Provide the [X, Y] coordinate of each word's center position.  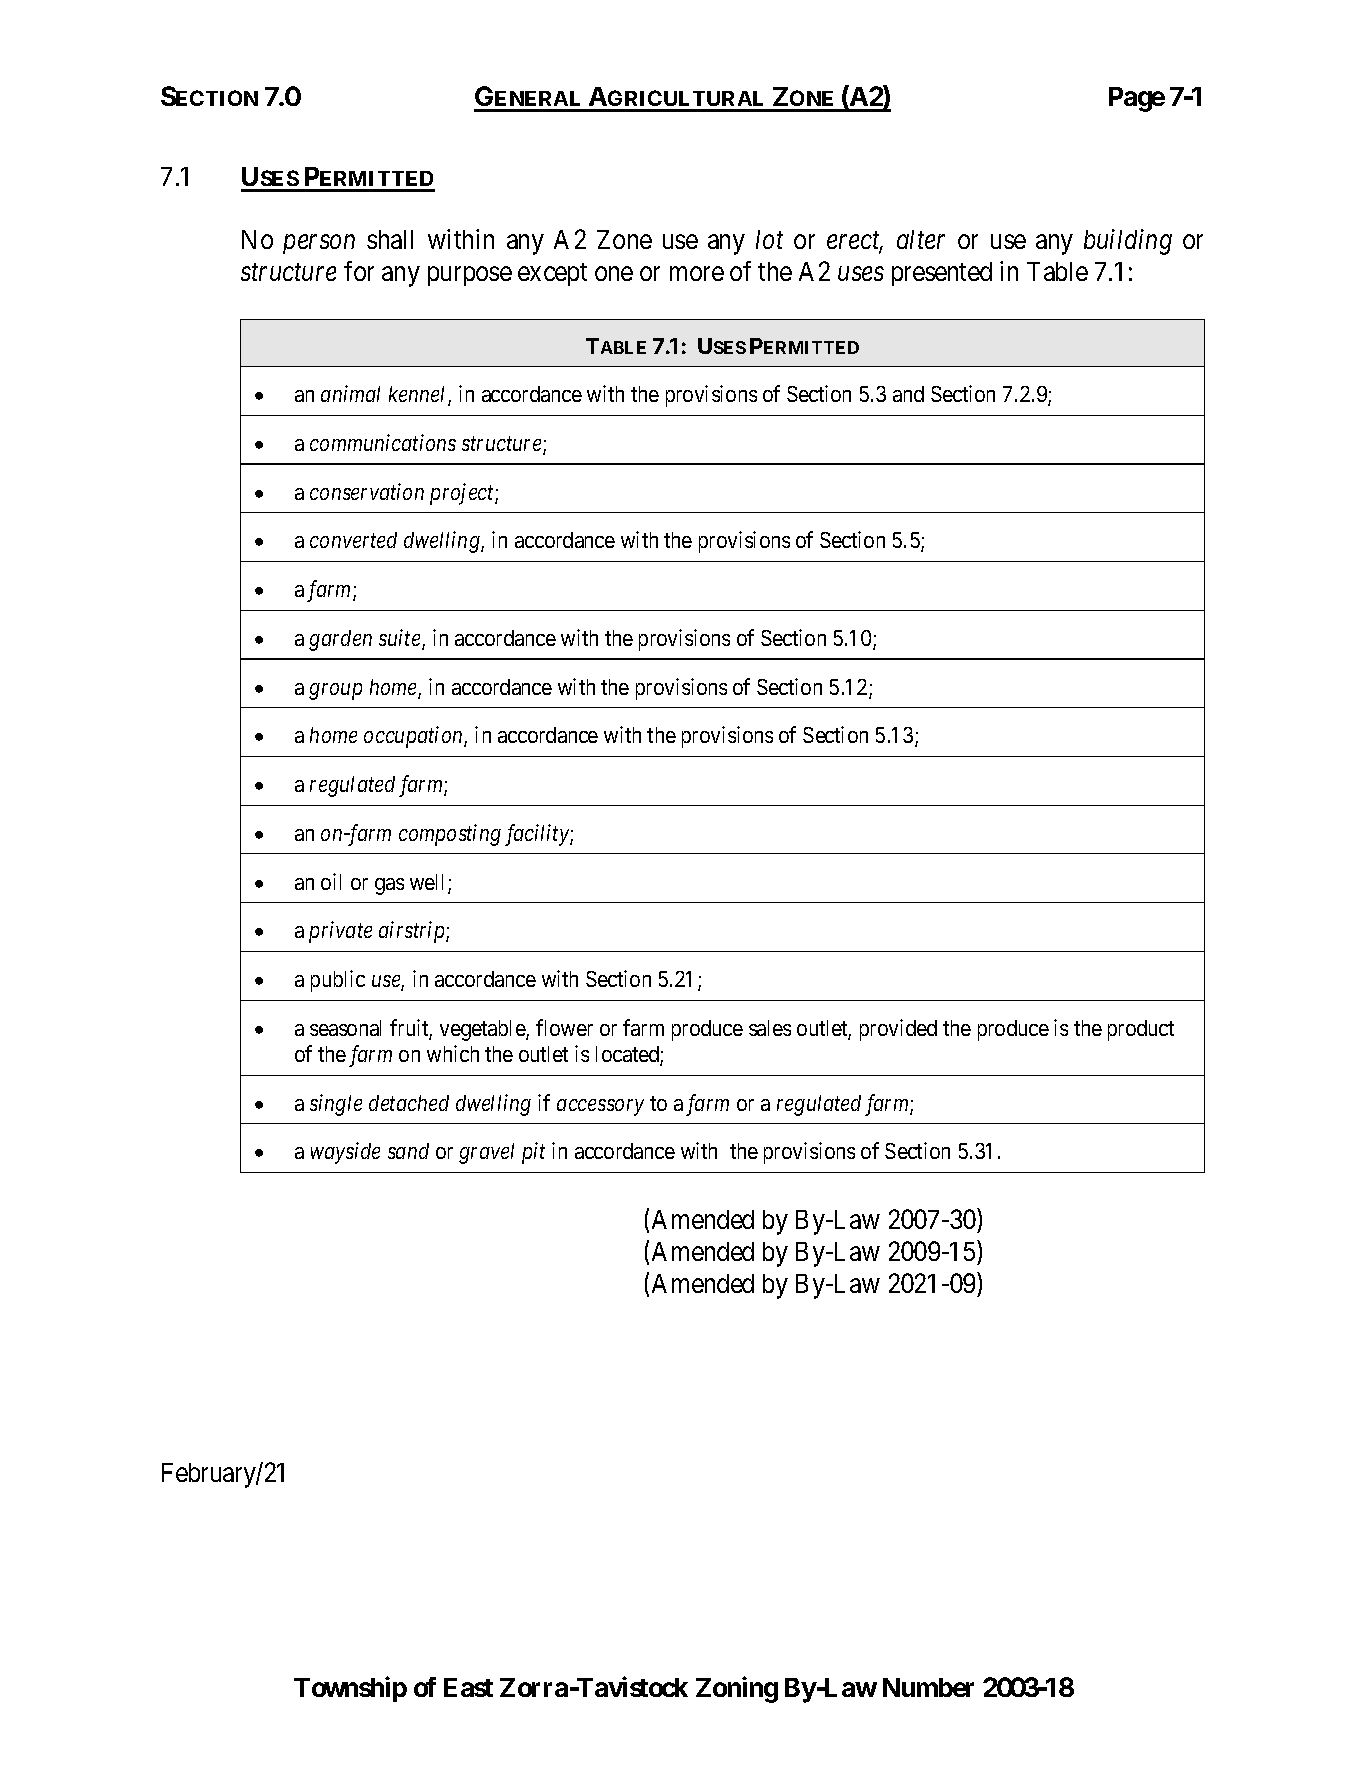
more [697, 273]
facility [538, 835]
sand [408, 1151]
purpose [470, 276]
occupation [414, 737]
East [468, 1687]
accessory [600, 1107]
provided [898, 1030]
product [1141, 1030]
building [1128, 242]
